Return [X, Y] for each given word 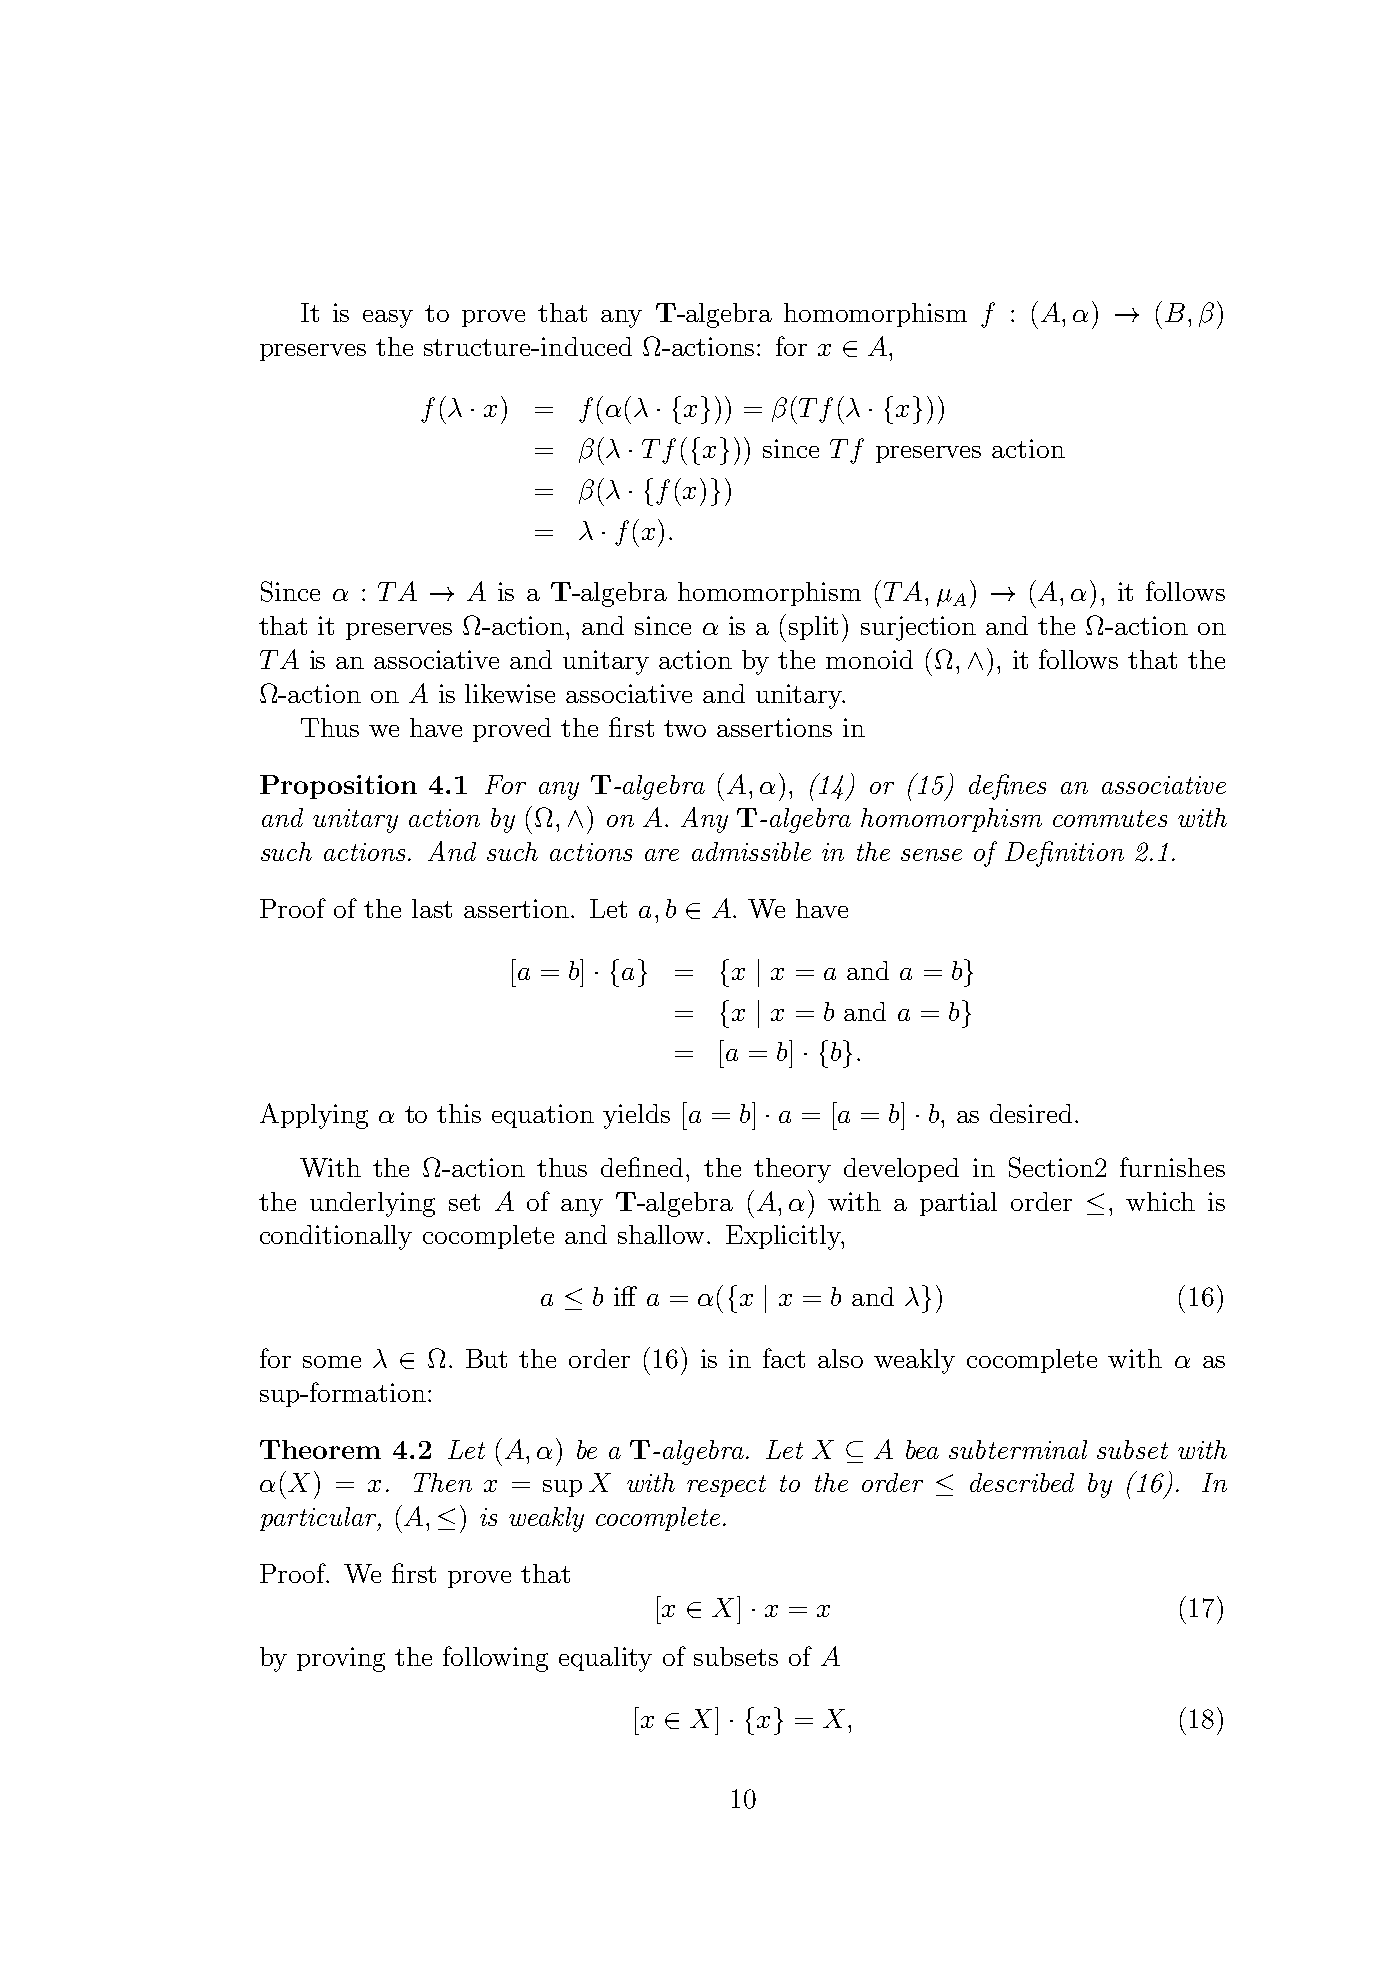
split [813, 628]
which [1160, 1201]
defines [1007, 787]
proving [341, 1659]
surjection [918, 628]
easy [388, 319]
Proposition [338, 787]
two [685, 728]
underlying [372, 1204]
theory [792, 1170]
